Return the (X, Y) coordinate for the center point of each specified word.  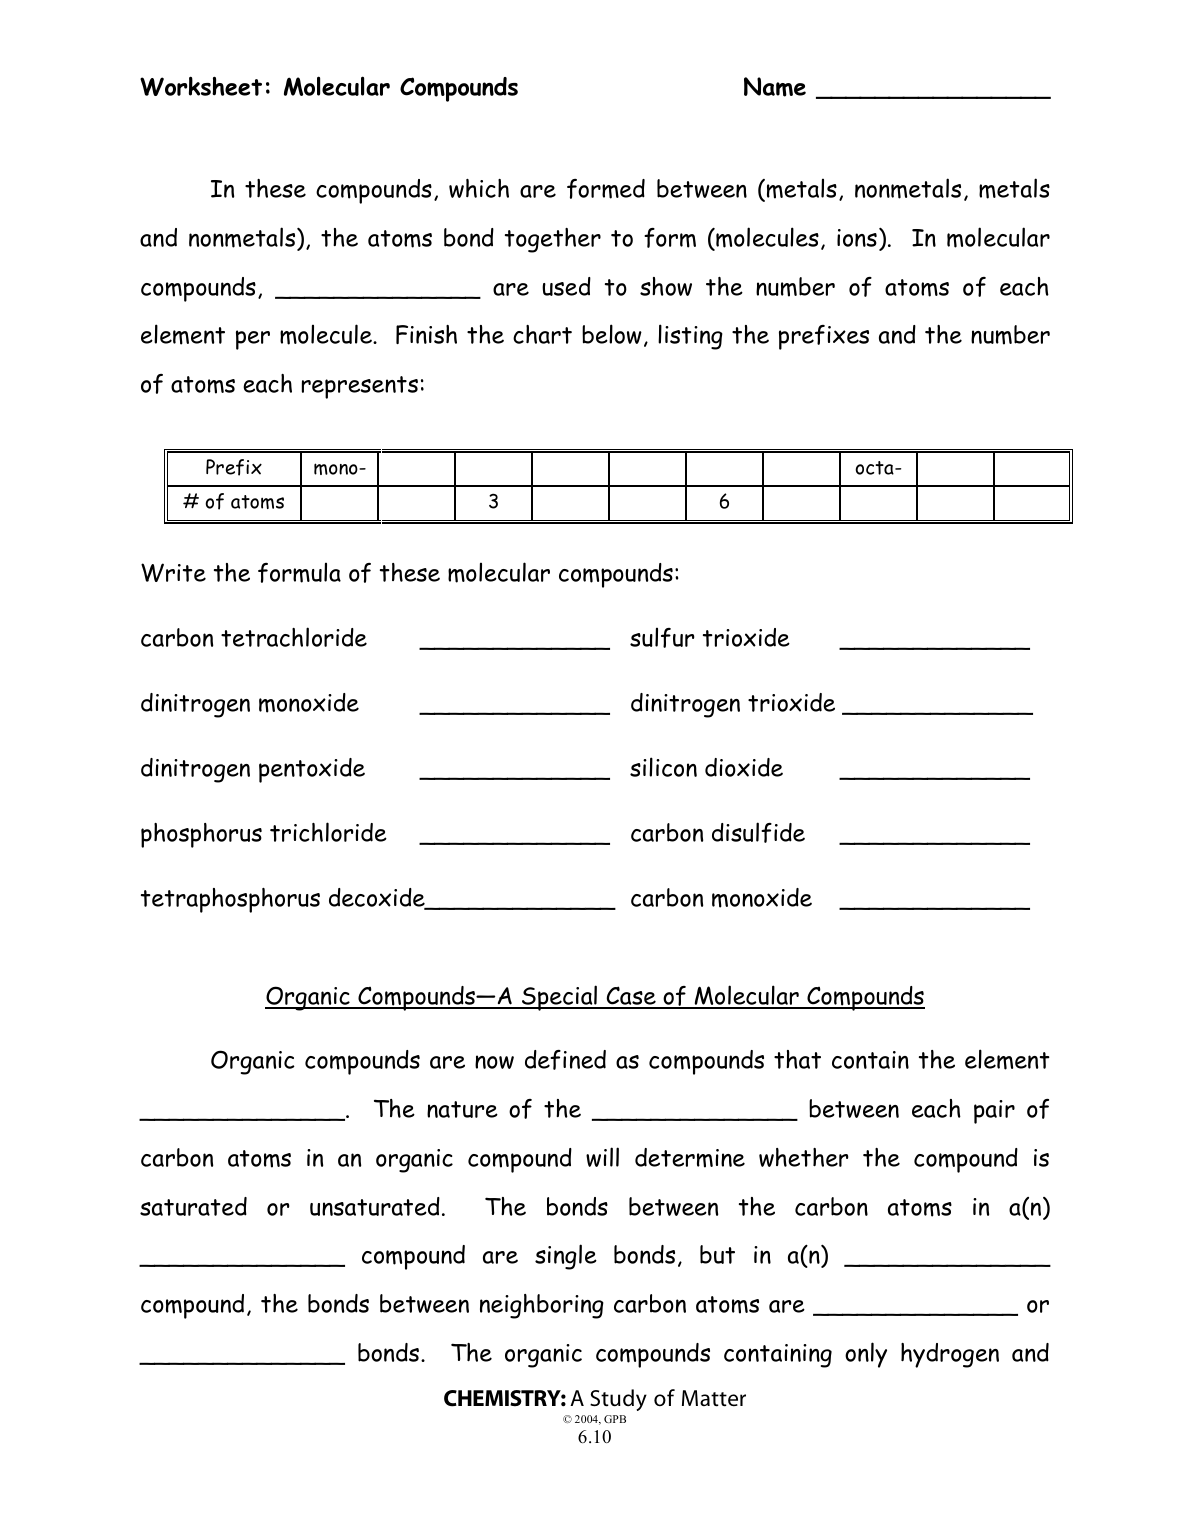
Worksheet (201, 86)
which (479, 188)
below (612, 334)
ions (857, 238)
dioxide (744, 767)
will (602, 1157)
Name (775, 87)
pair (994, 1112)
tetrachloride (294, 637)
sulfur (662, 637)
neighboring (542, 1306)
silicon (663, 767)
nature (462, 1109)
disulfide (758, 832)
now (494, 1062)
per (253, 340)
